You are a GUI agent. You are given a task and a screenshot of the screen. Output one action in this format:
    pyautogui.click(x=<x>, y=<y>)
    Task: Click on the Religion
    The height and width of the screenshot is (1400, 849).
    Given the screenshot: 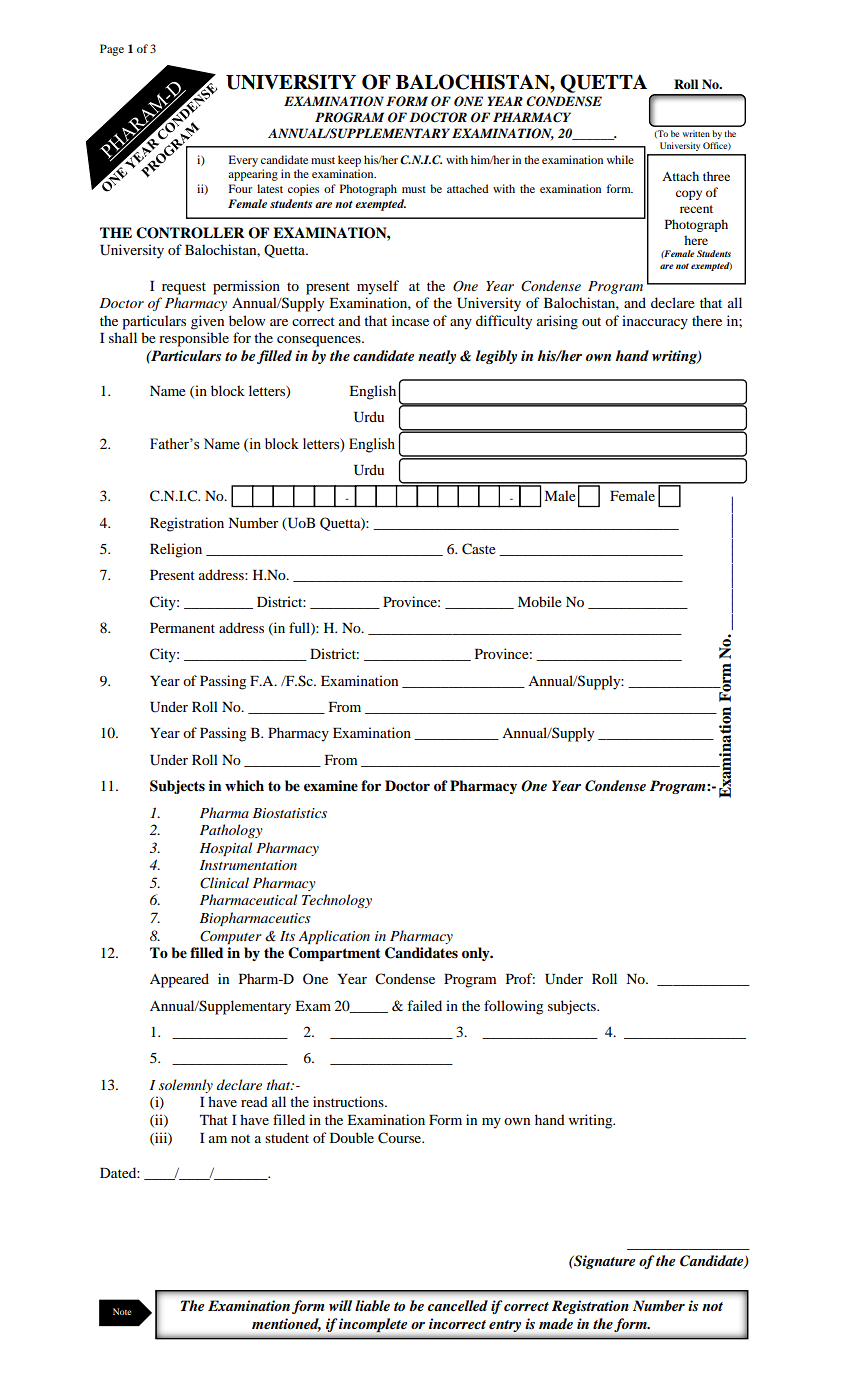 What is the action you would take?
    pyautogui.click(x=176, y=550)
